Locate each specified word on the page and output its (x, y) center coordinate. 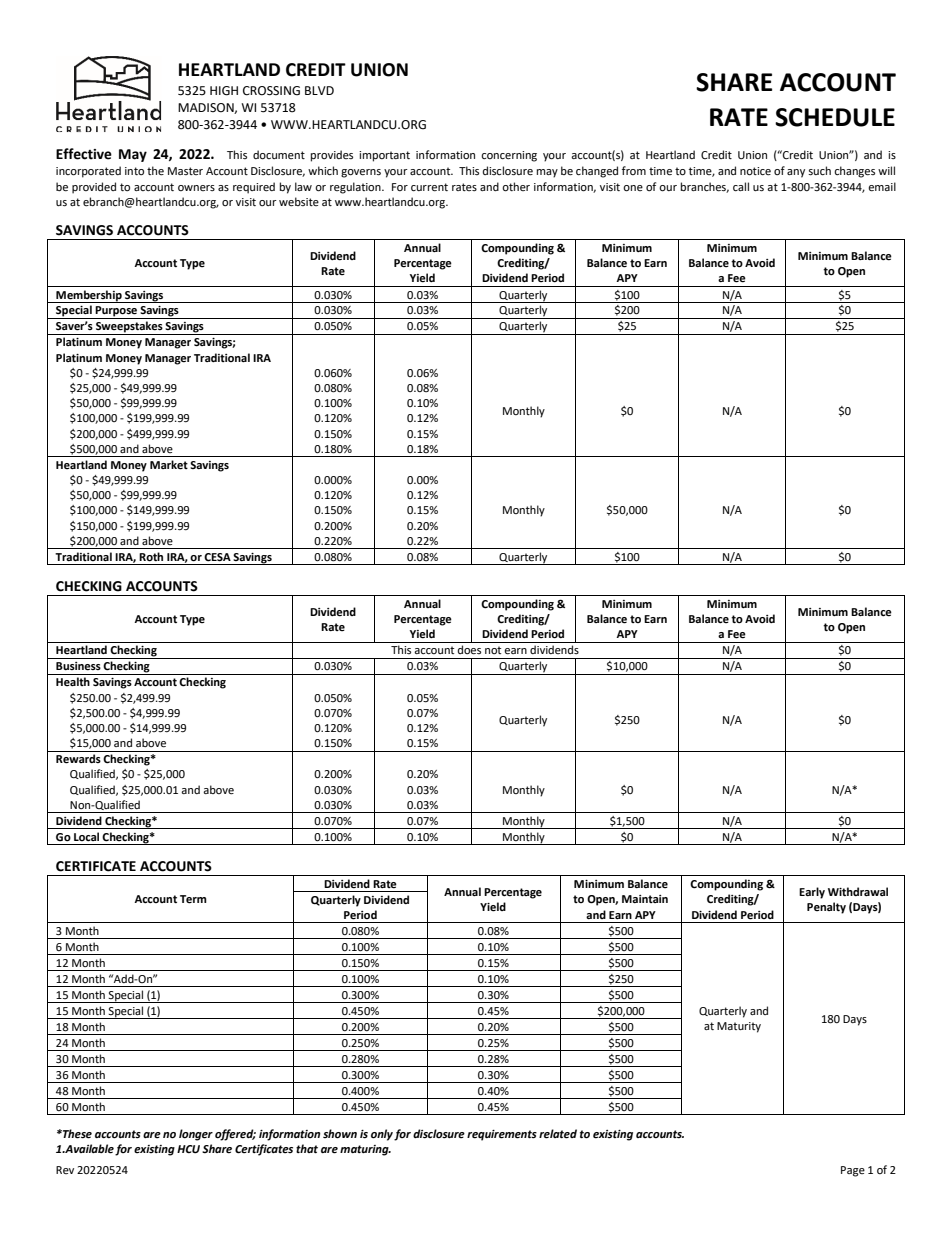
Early (812, 893)
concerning (509, 156)
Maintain (645, 899)
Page (853, 1171)
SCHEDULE (835, 117)
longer (196, 1135)
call (741, 186)
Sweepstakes (129, 328)
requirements (502, 1135)
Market (169, 465)
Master (185, 171)
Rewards (78, 759)
